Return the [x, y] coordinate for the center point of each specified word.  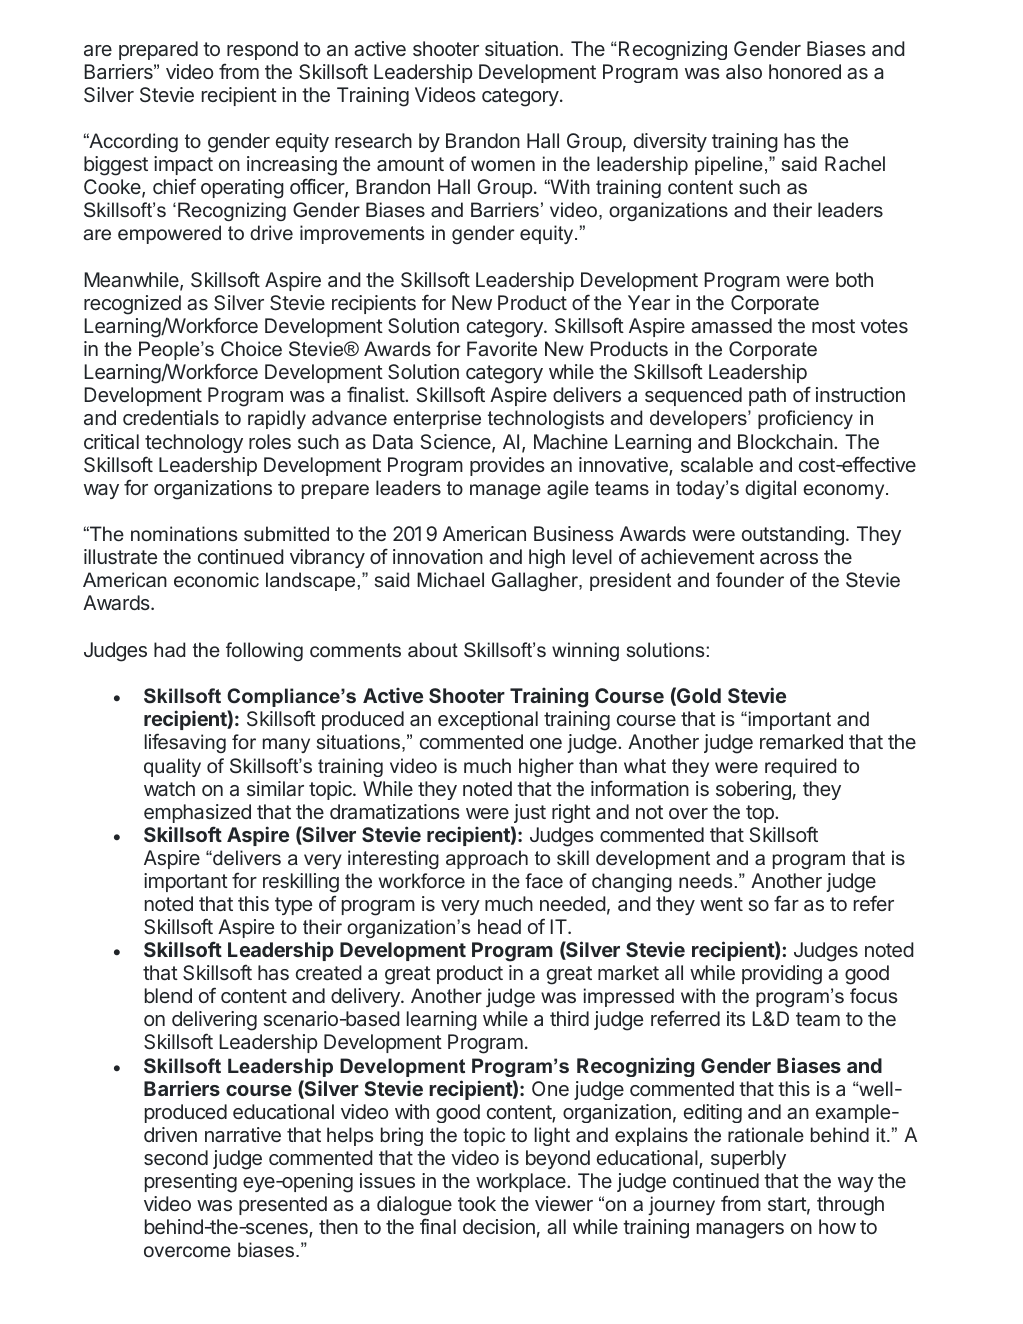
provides [507, 466]
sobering [753, 790]
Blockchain [786, 441]
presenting [191, 1183]
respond [262, 50]
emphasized [197, 813]
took [477, 1203]
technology [194, 443]
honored [805, 71]
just [530, 813]
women [503, 165]
